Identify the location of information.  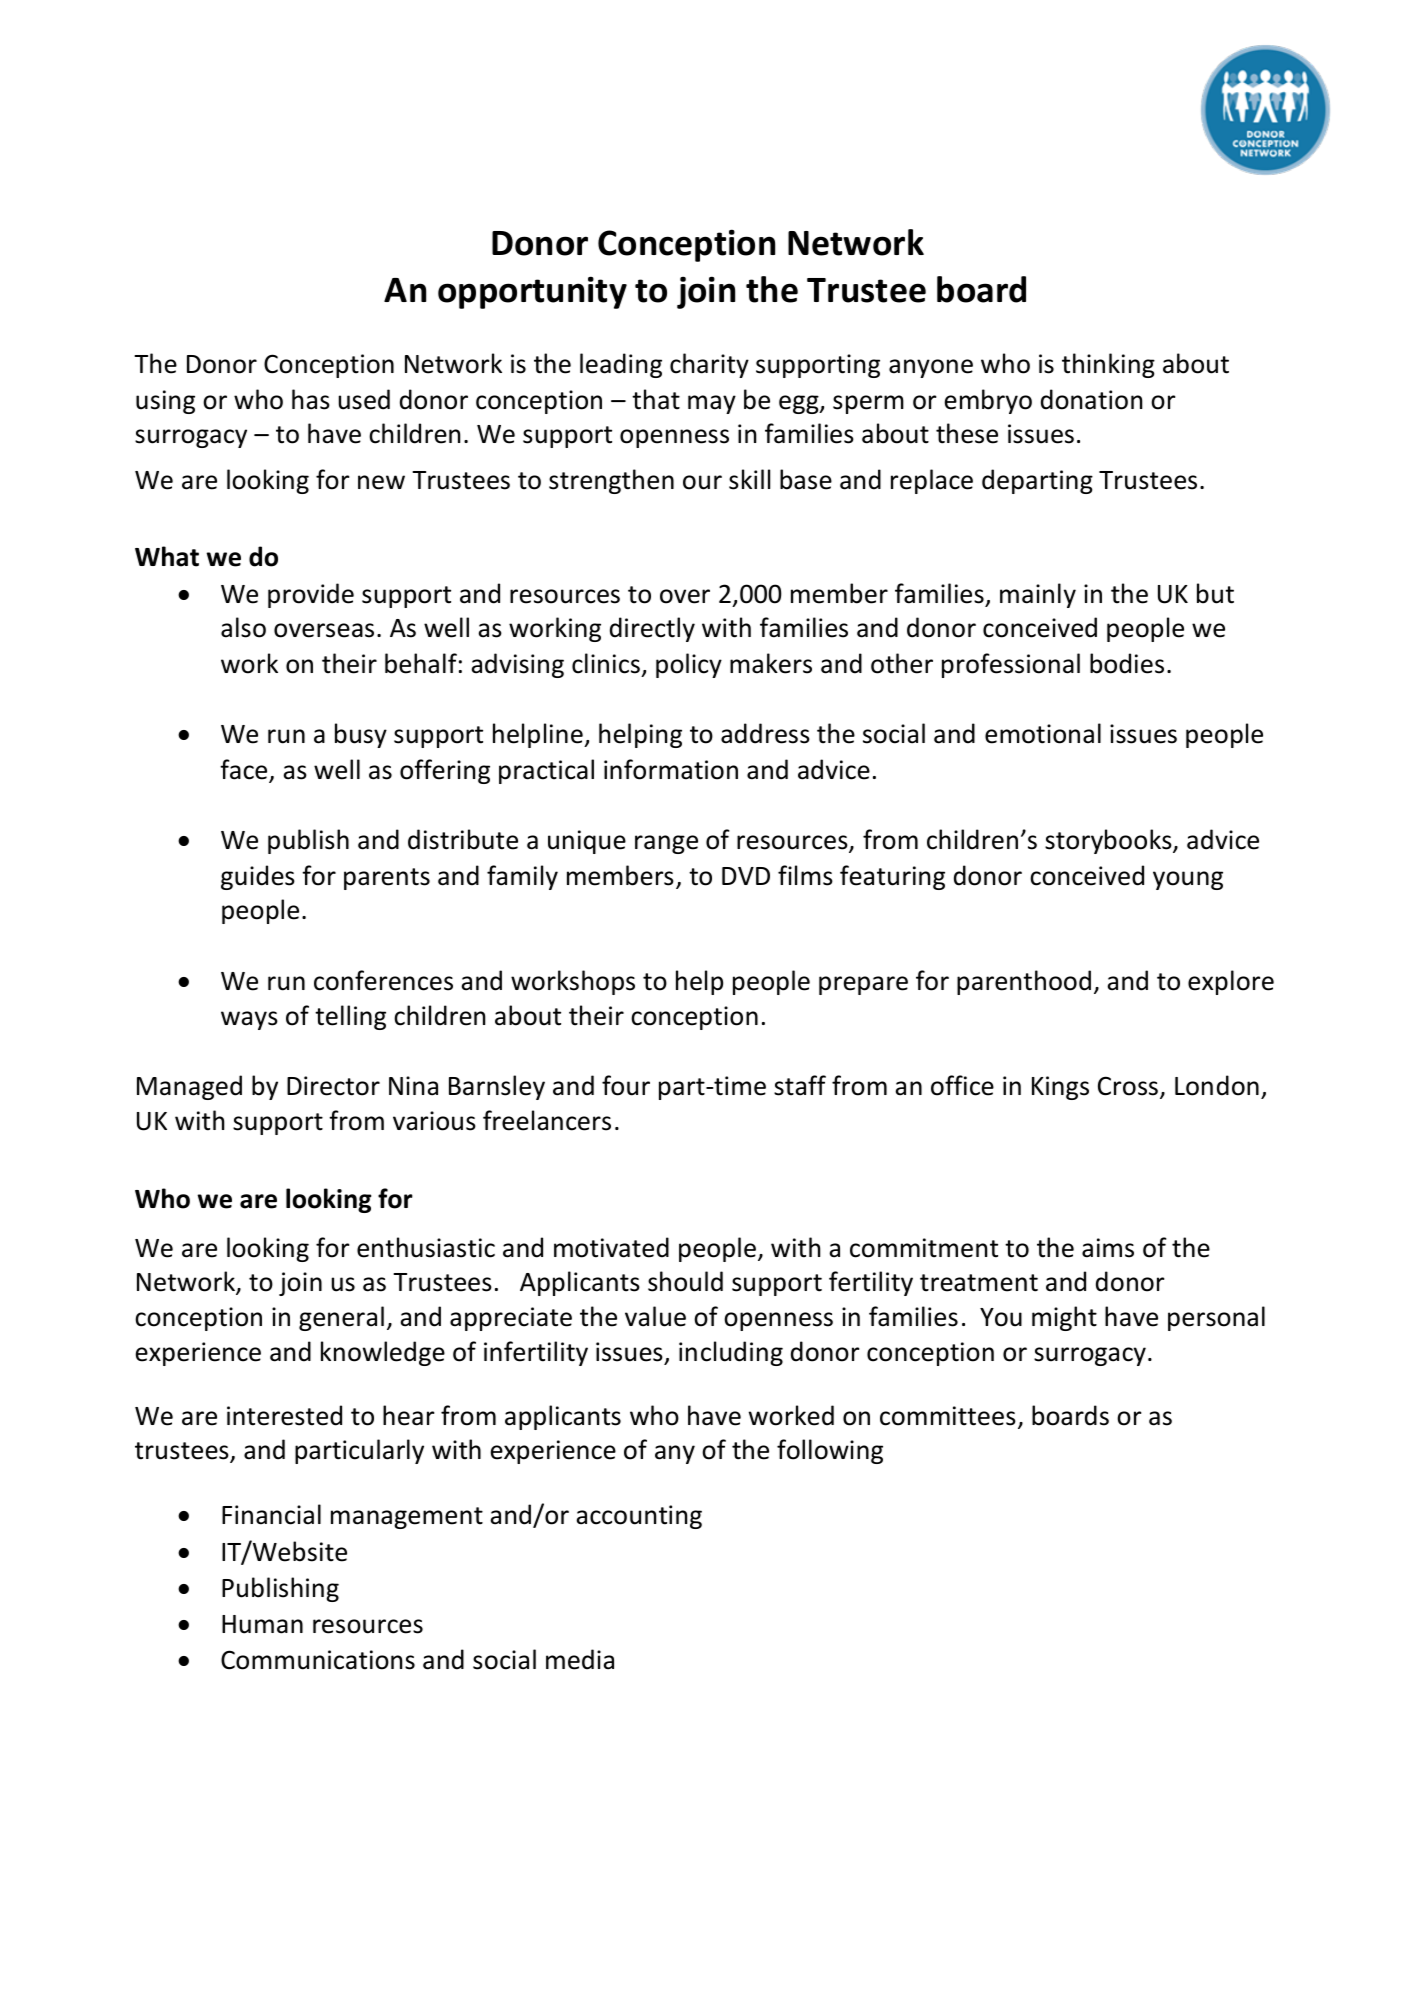
(671, 769).
